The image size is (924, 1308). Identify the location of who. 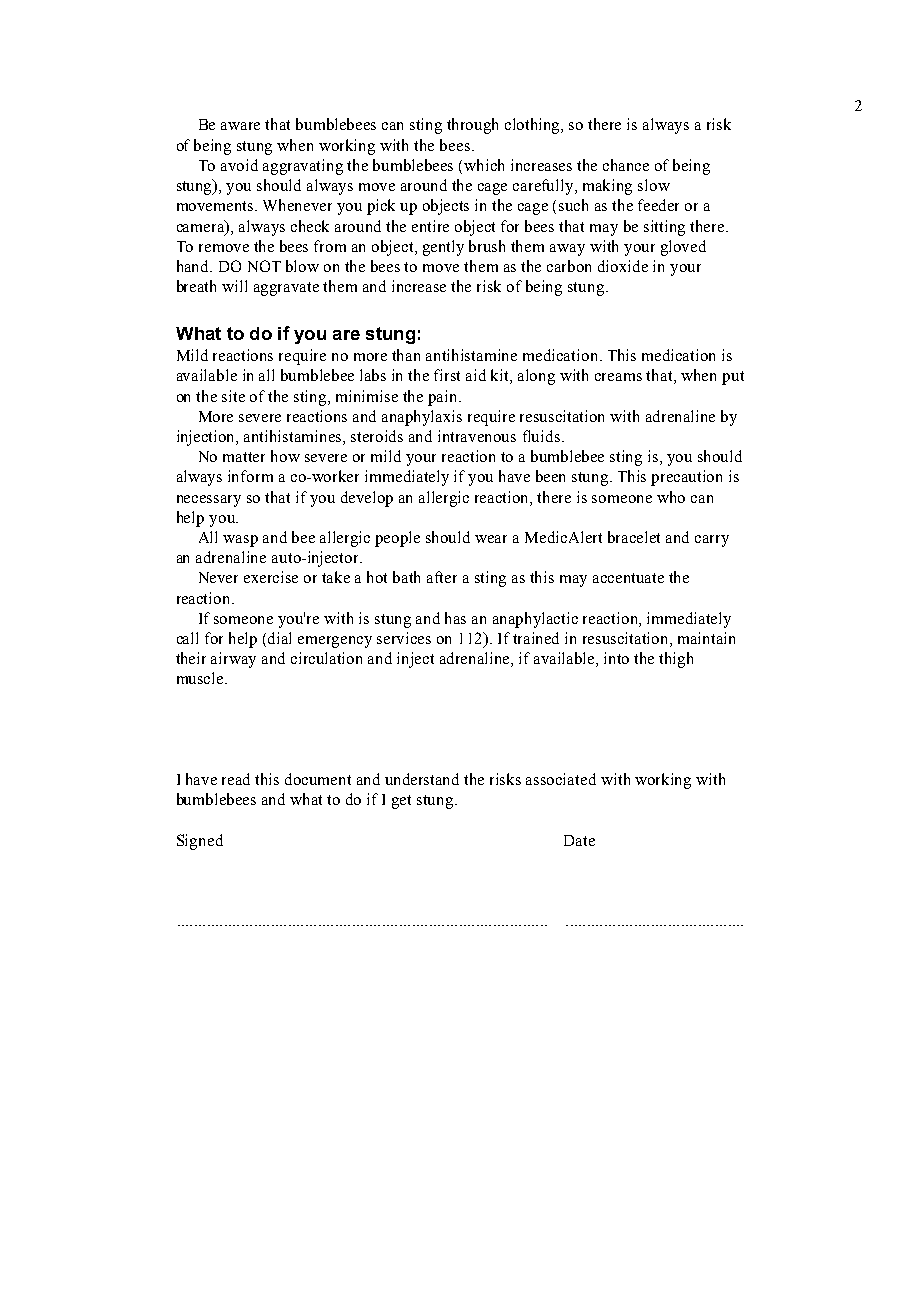
(671, 497).
